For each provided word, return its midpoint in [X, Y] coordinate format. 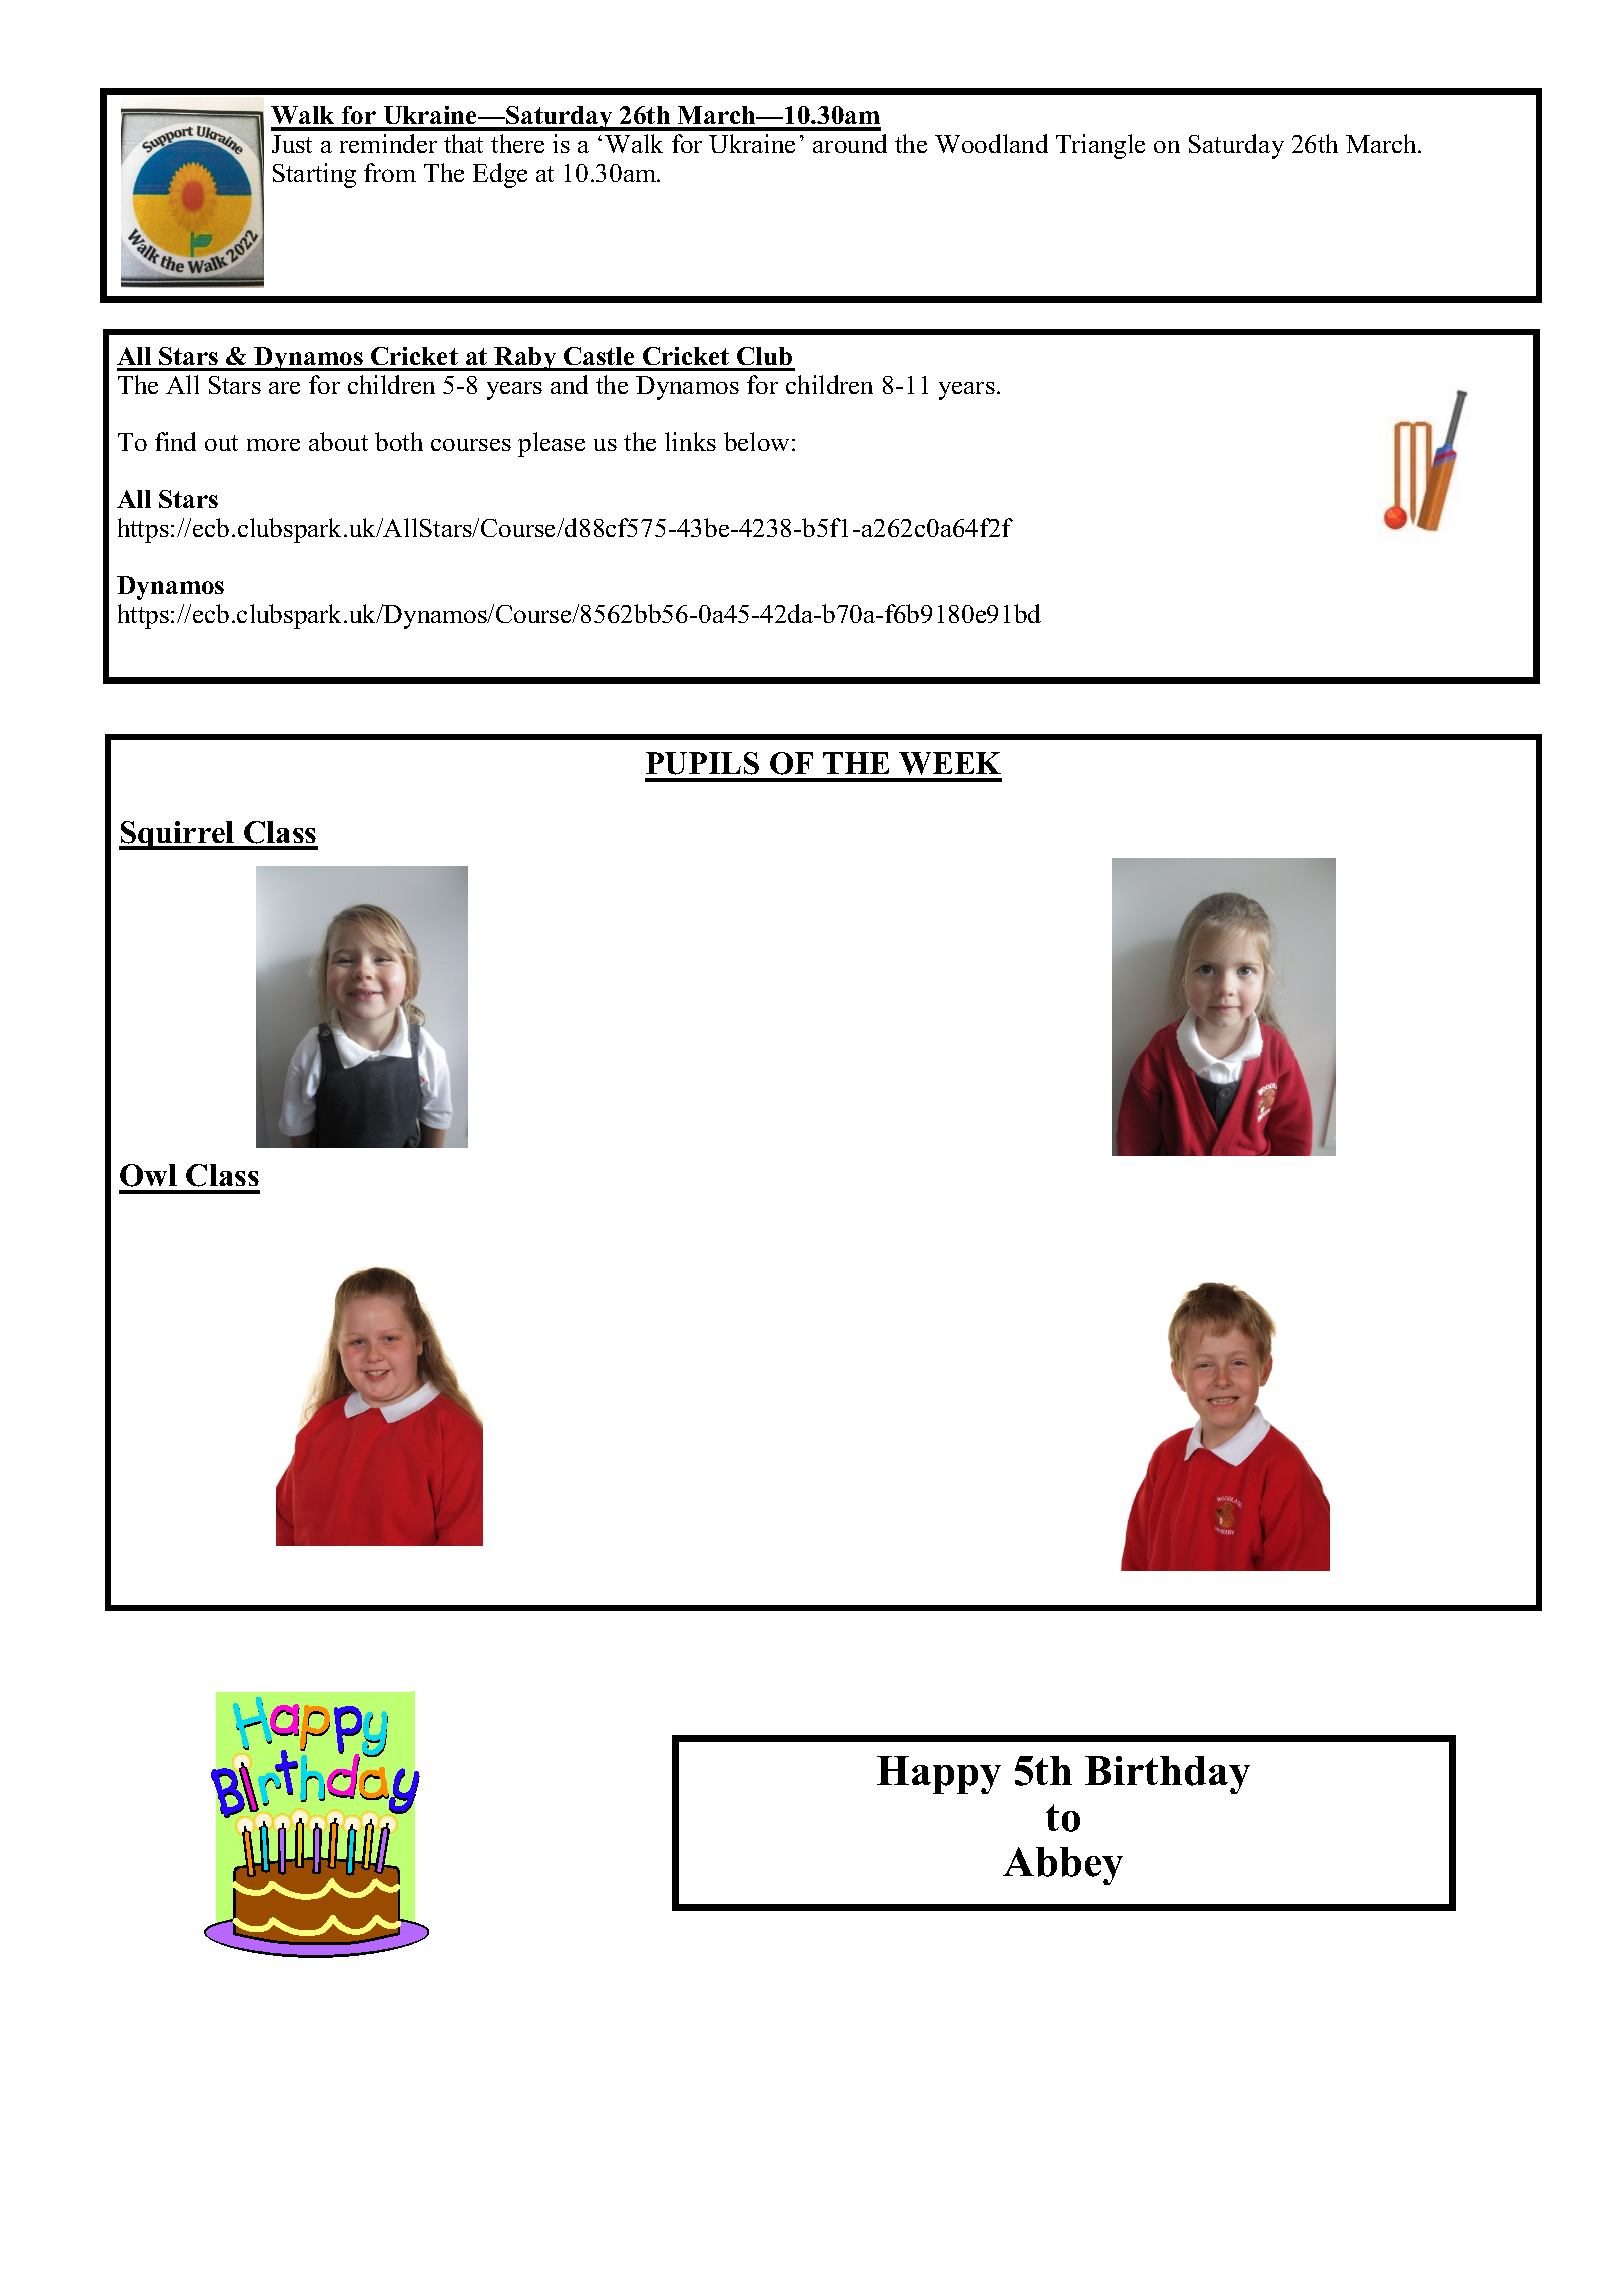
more [273, 445]
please [551, 444]
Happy [939, 1775]
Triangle [1100, 146]
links [690, 441]
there [517, 143]
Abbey [1063, 1866]
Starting [314, 175]
